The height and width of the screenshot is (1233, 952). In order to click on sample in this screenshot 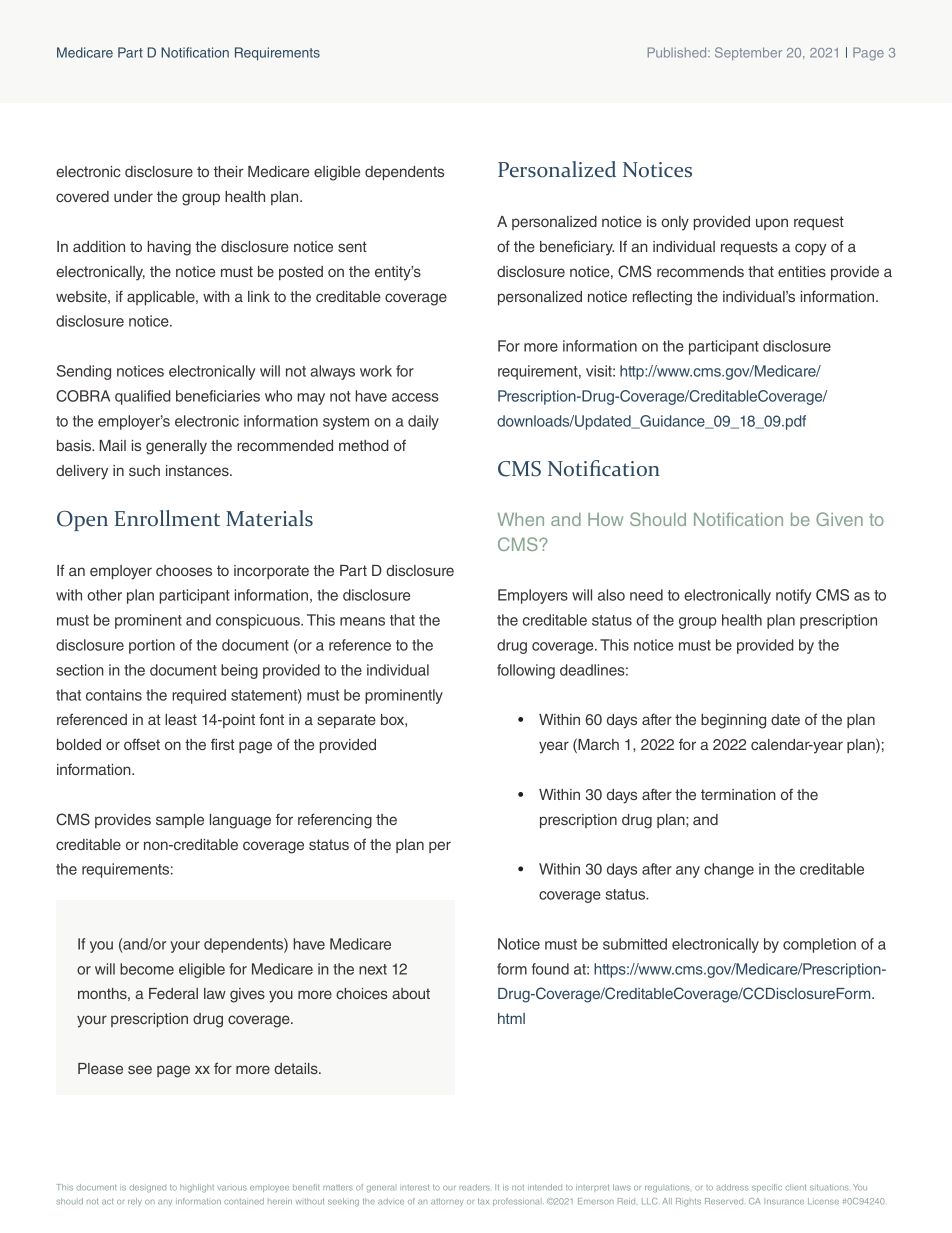, I will do `click(180, 821)`.
